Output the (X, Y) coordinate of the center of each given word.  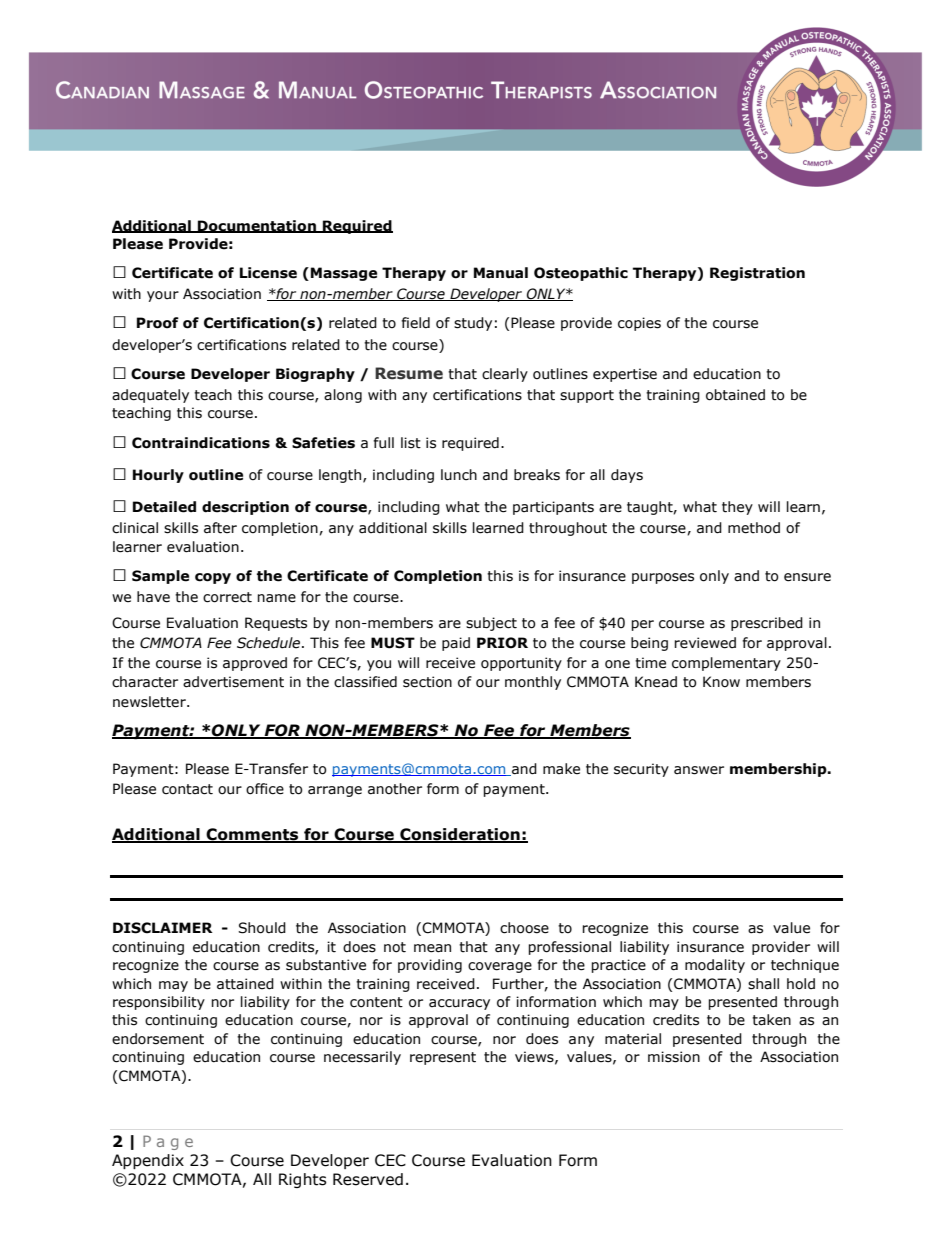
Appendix (148, 1161)
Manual (501, 273)
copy (213, 578)
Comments (253, 835)
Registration (757, 274)
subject (491, 624)
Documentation (257, 226)
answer (699, 770)
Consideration (460, 835)
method (754, 528)
